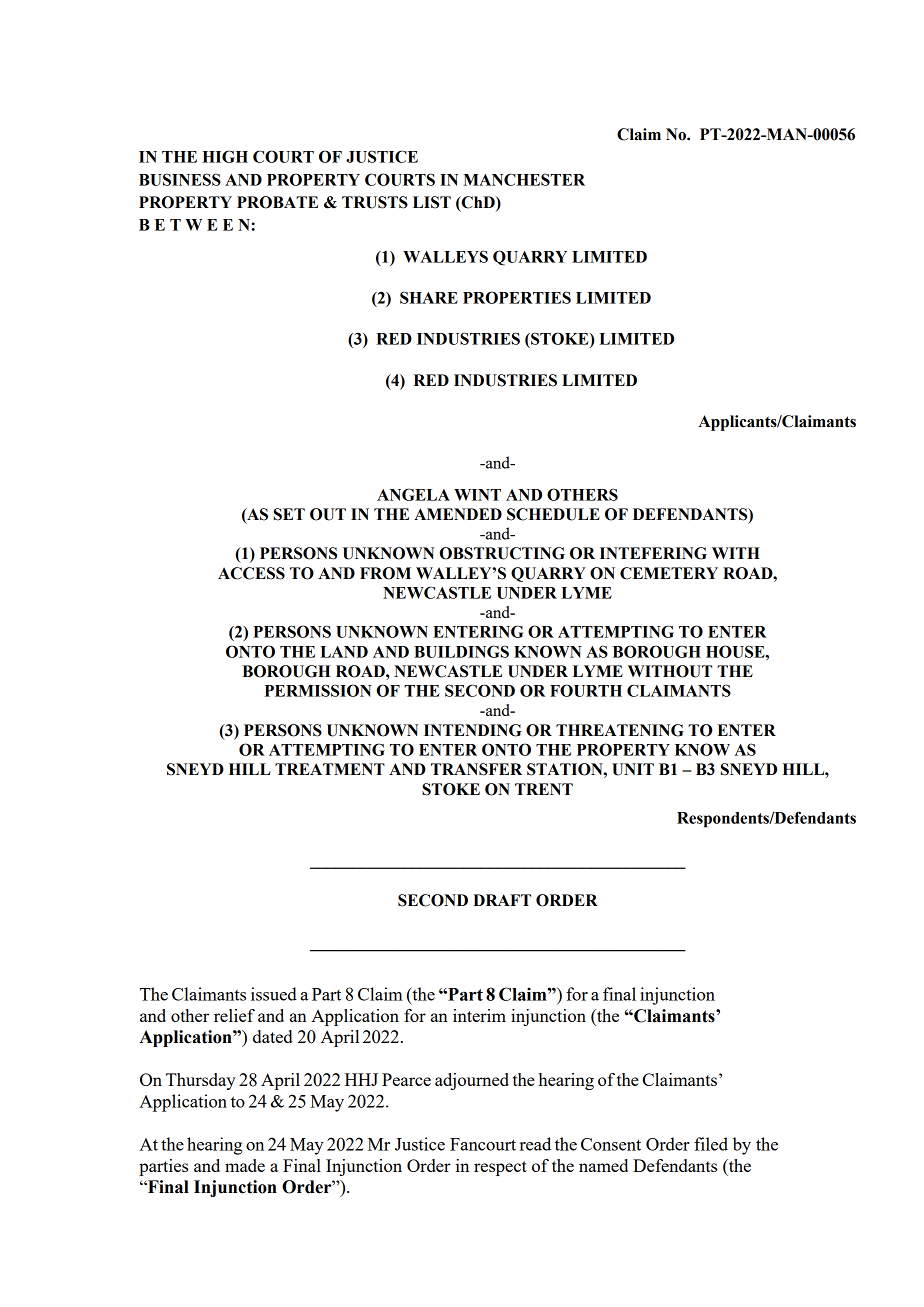 This page has height=1307, width=924. Describe the element at coordinates (500, 1168) in the page. I see `respect` at that location.
